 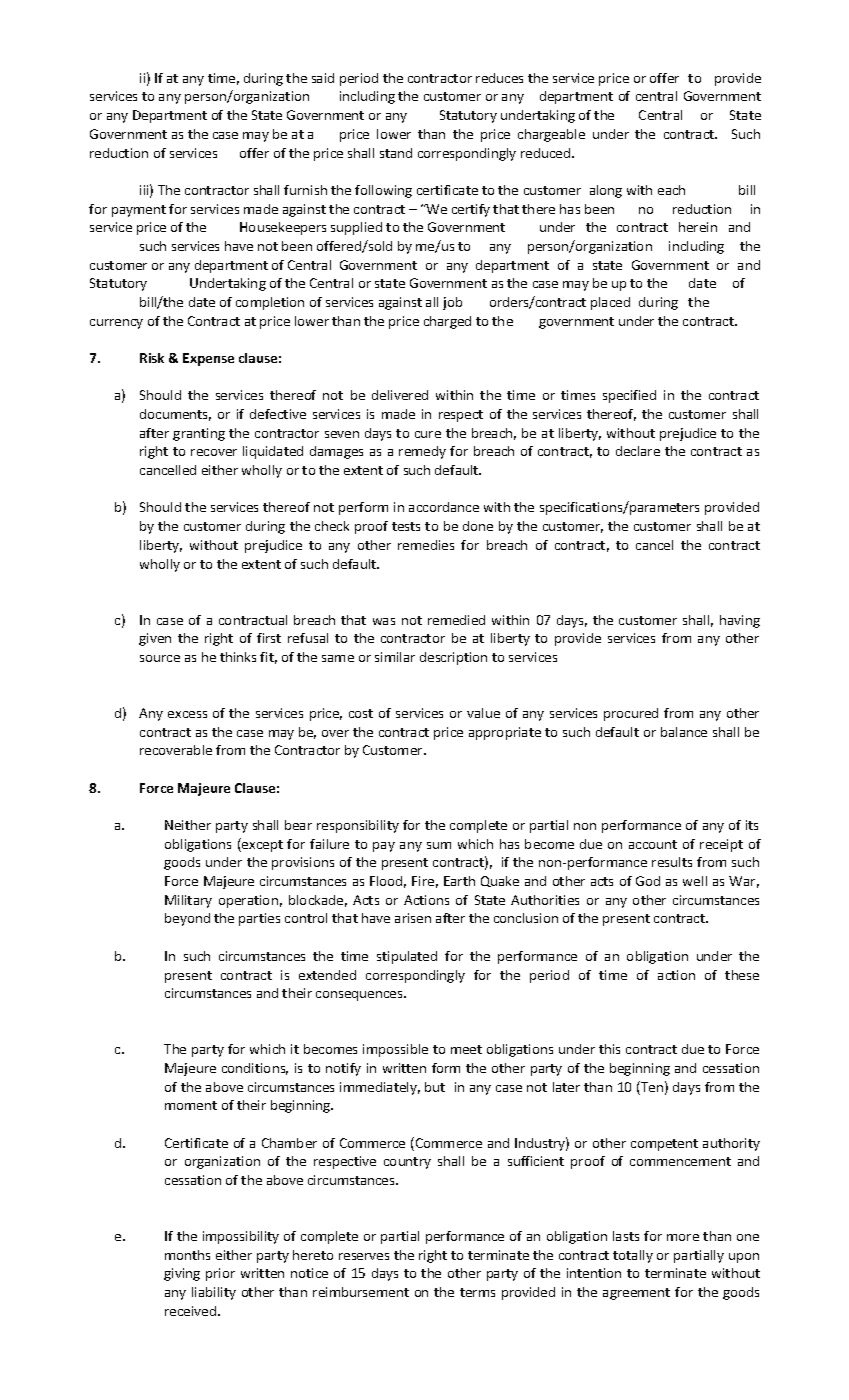 What do you see at coordinates (139, 211) in the document?
I see `payment` at bounding box center [139, 211].
